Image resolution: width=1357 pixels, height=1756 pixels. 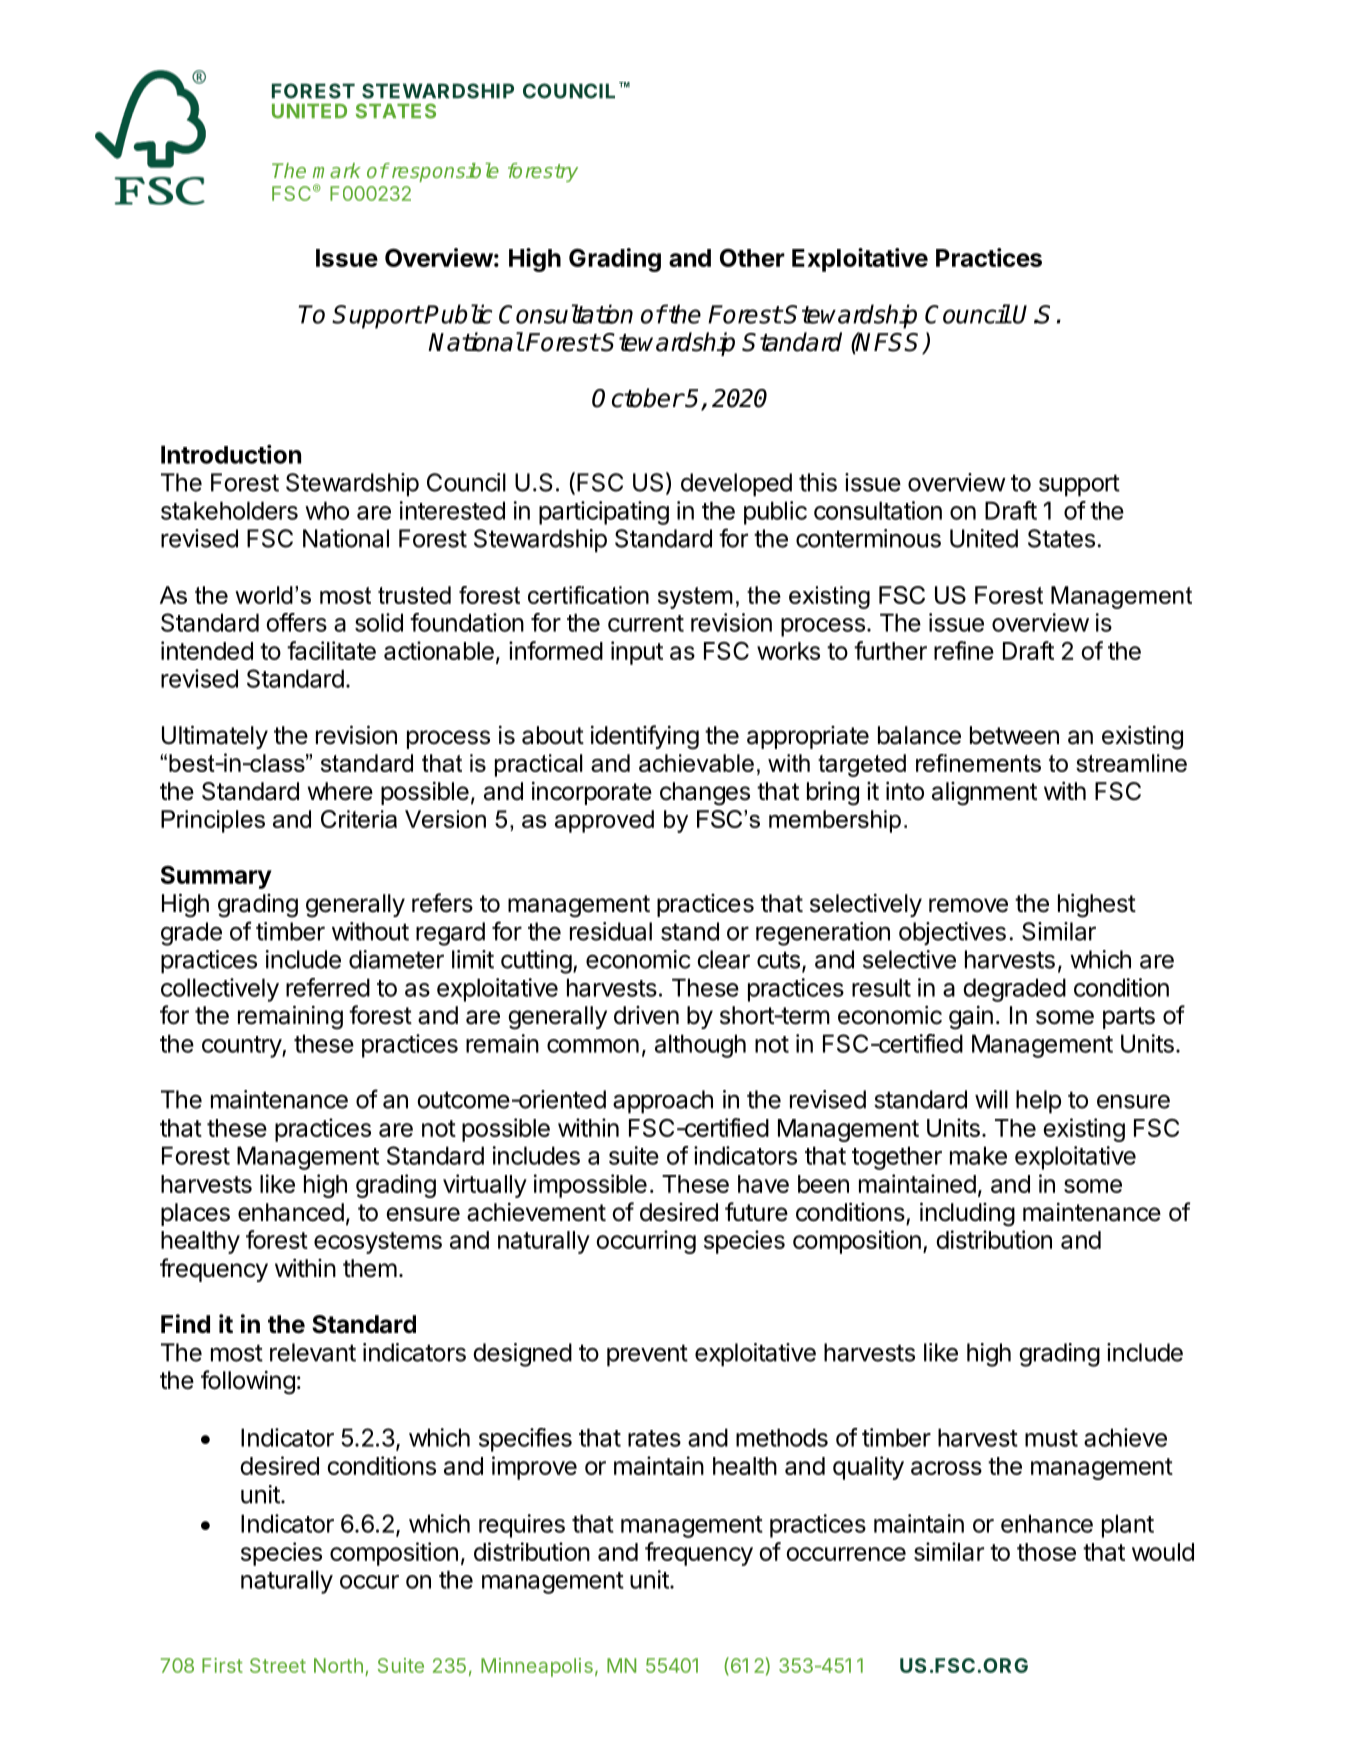 What do you see at coordinates (818, 482) in the page?
I see `this` at bounding box center [818, 482].
